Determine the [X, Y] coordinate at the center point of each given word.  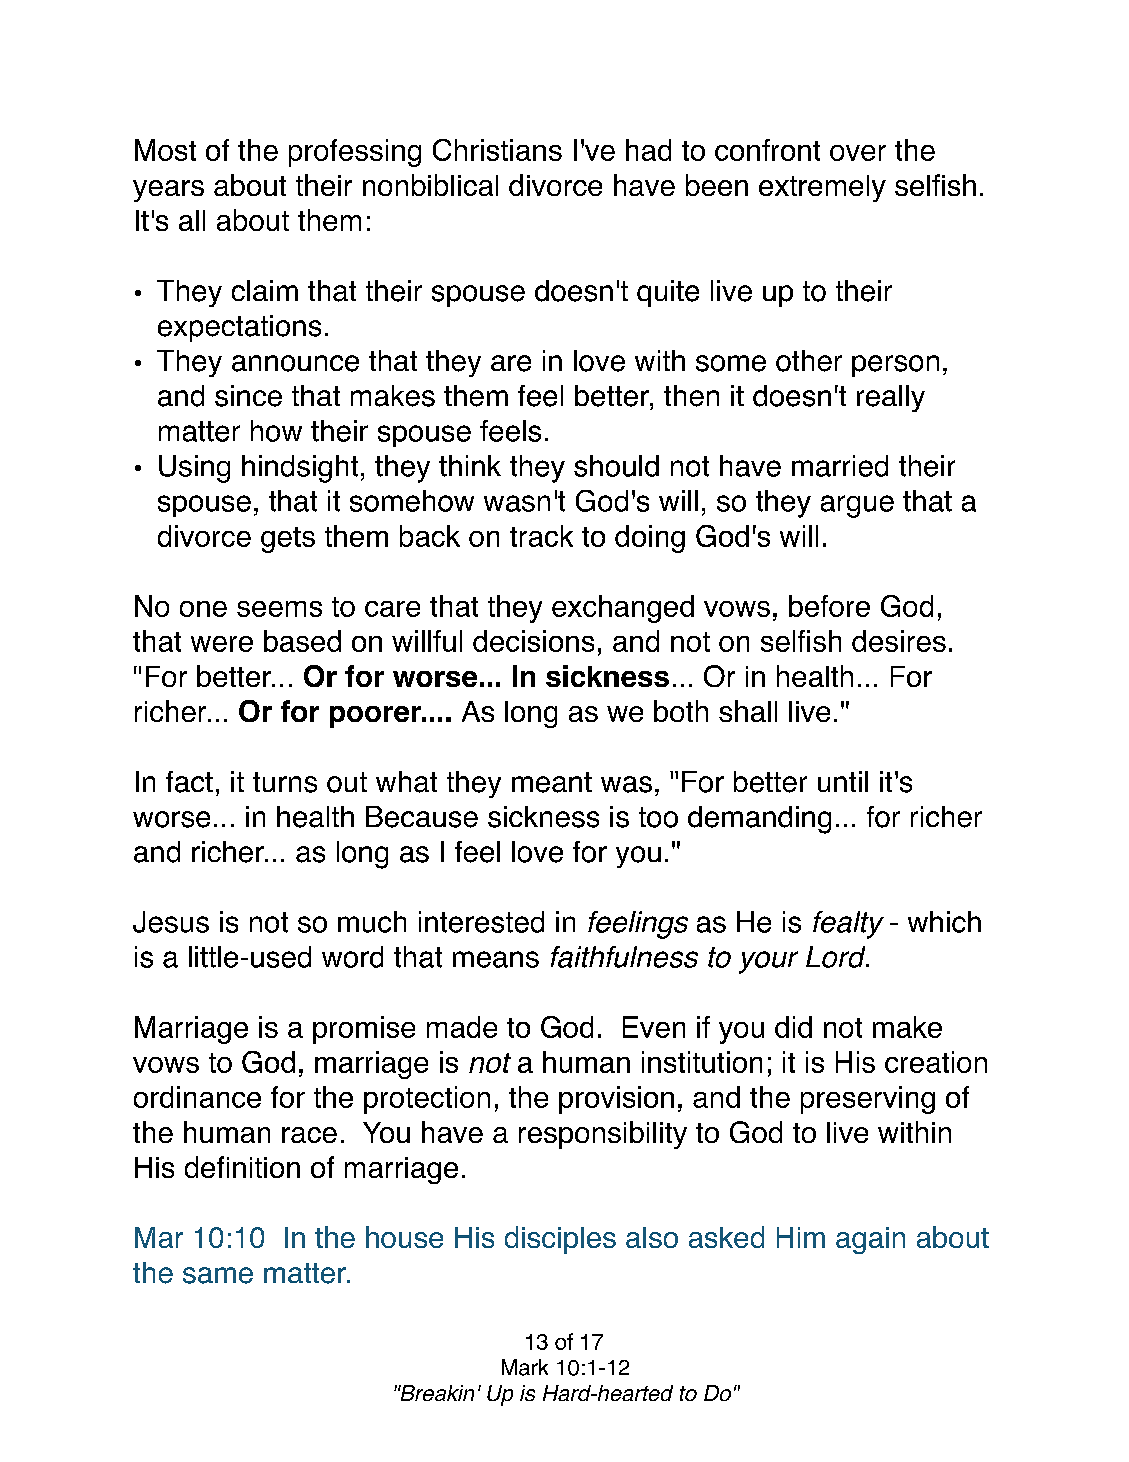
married [840, 466]
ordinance [197, 1097]
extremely [822, 188]
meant [552, 782]
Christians [497, 150]
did [793, 1027]
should [616, 466]
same [218, 1275]
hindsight [300, 469]
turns [285, 782]
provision [616, 1100]
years [168, 191]
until [843, 781]
